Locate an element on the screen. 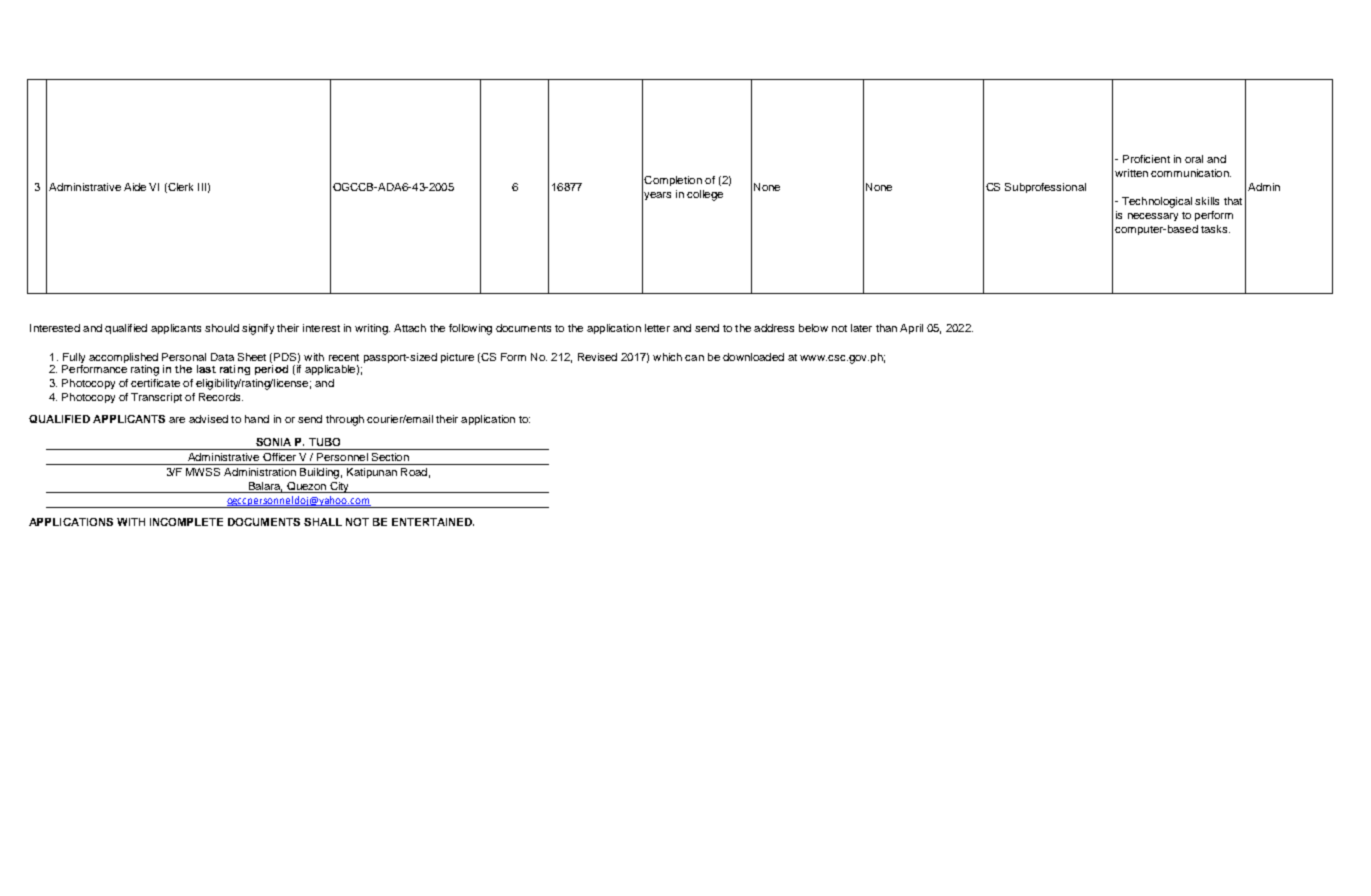  written is located at coordinates (1131, 173).
